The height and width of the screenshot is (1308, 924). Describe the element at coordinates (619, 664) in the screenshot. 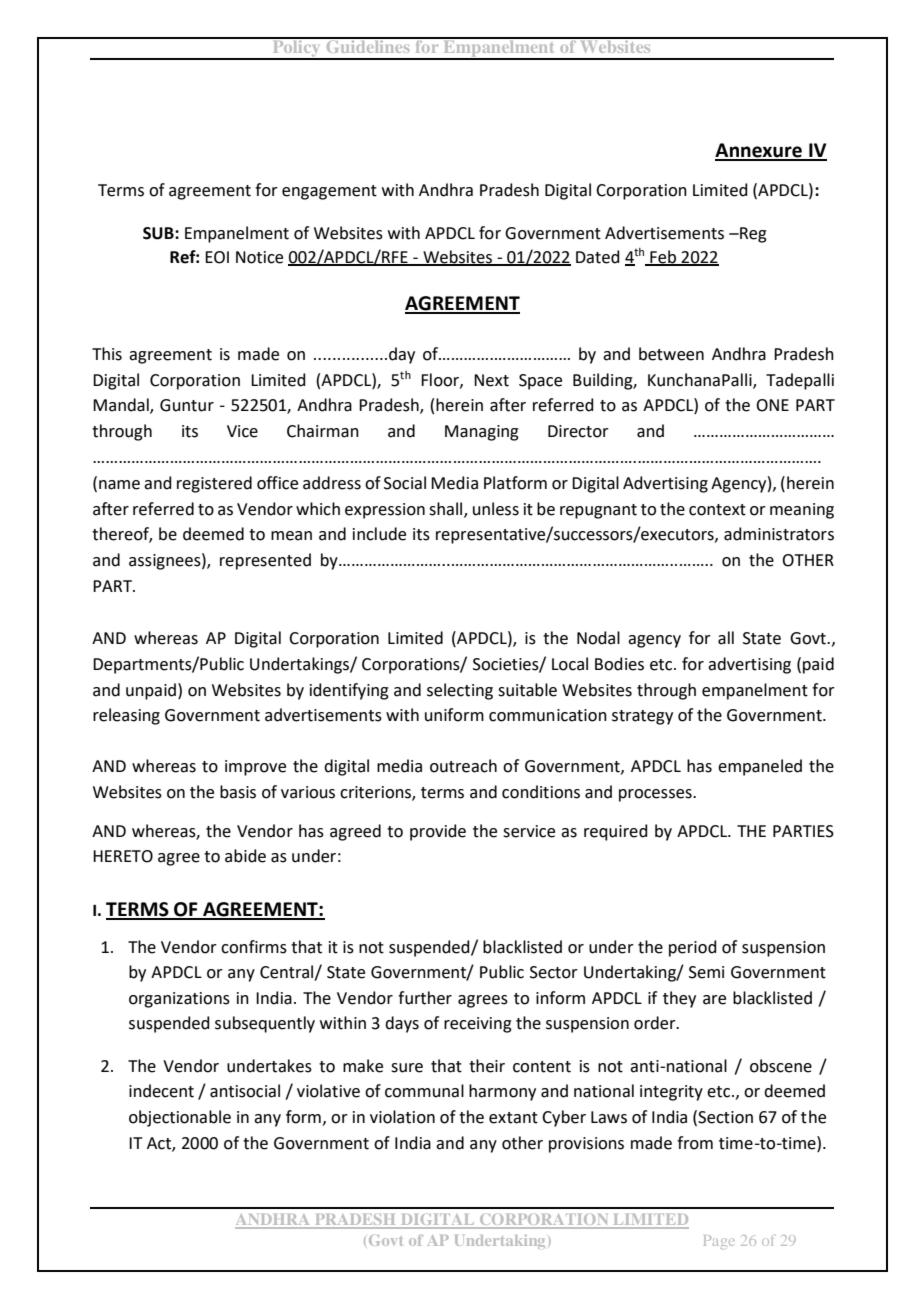

I see `Bodies` at that location.
